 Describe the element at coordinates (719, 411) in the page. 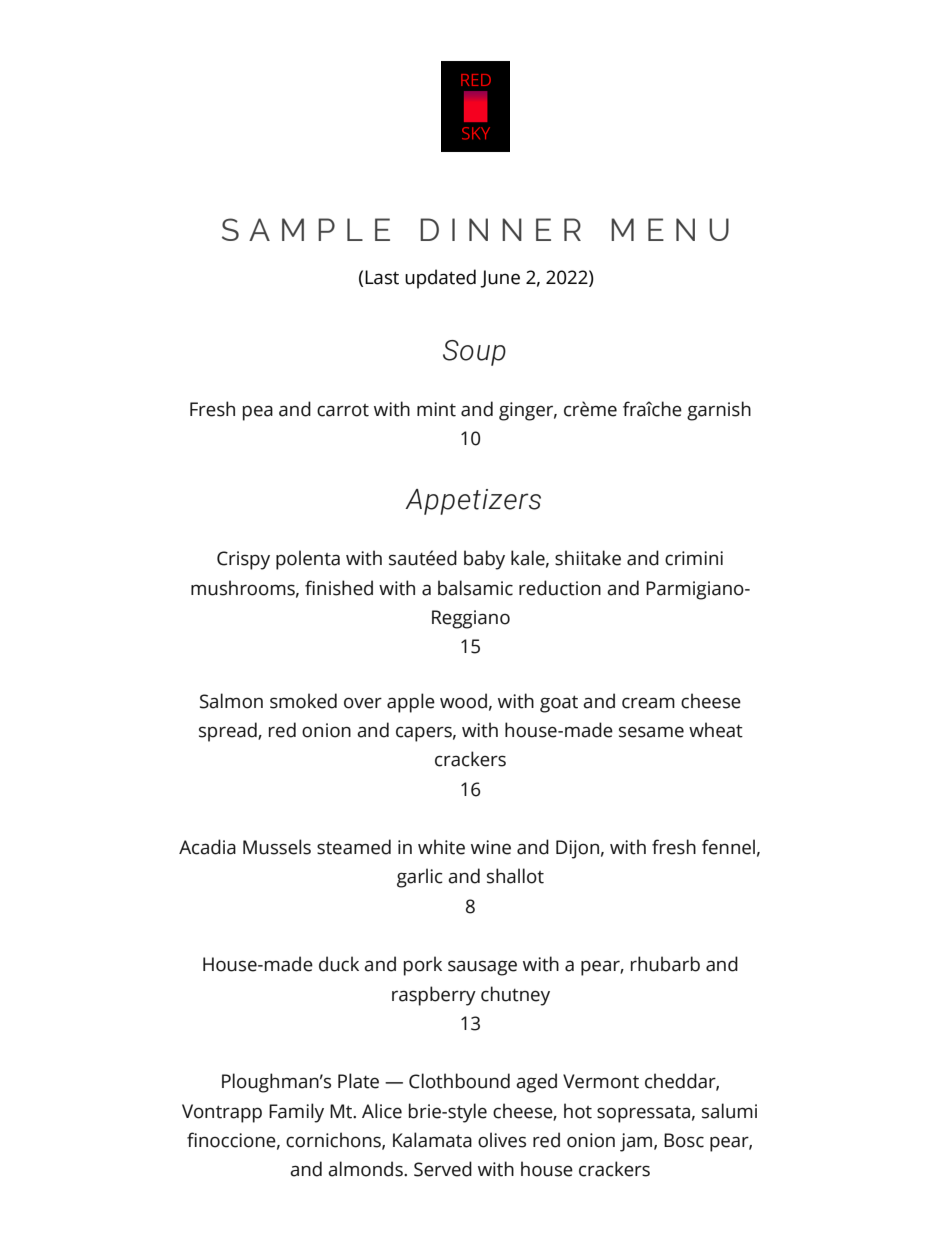

I see `garnish` at that location.
